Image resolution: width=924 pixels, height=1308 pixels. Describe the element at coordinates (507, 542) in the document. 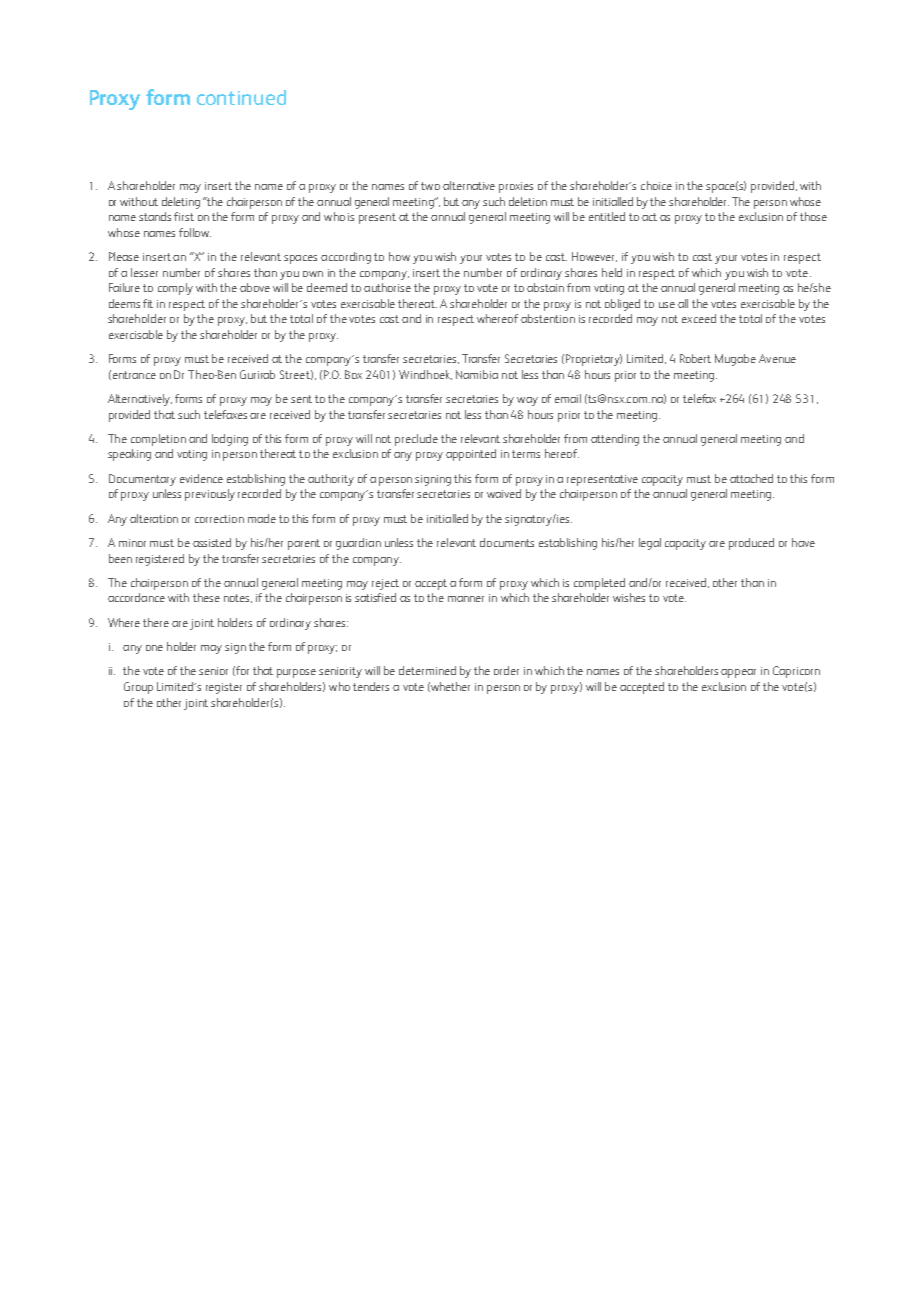

I see `documents` at that location.
